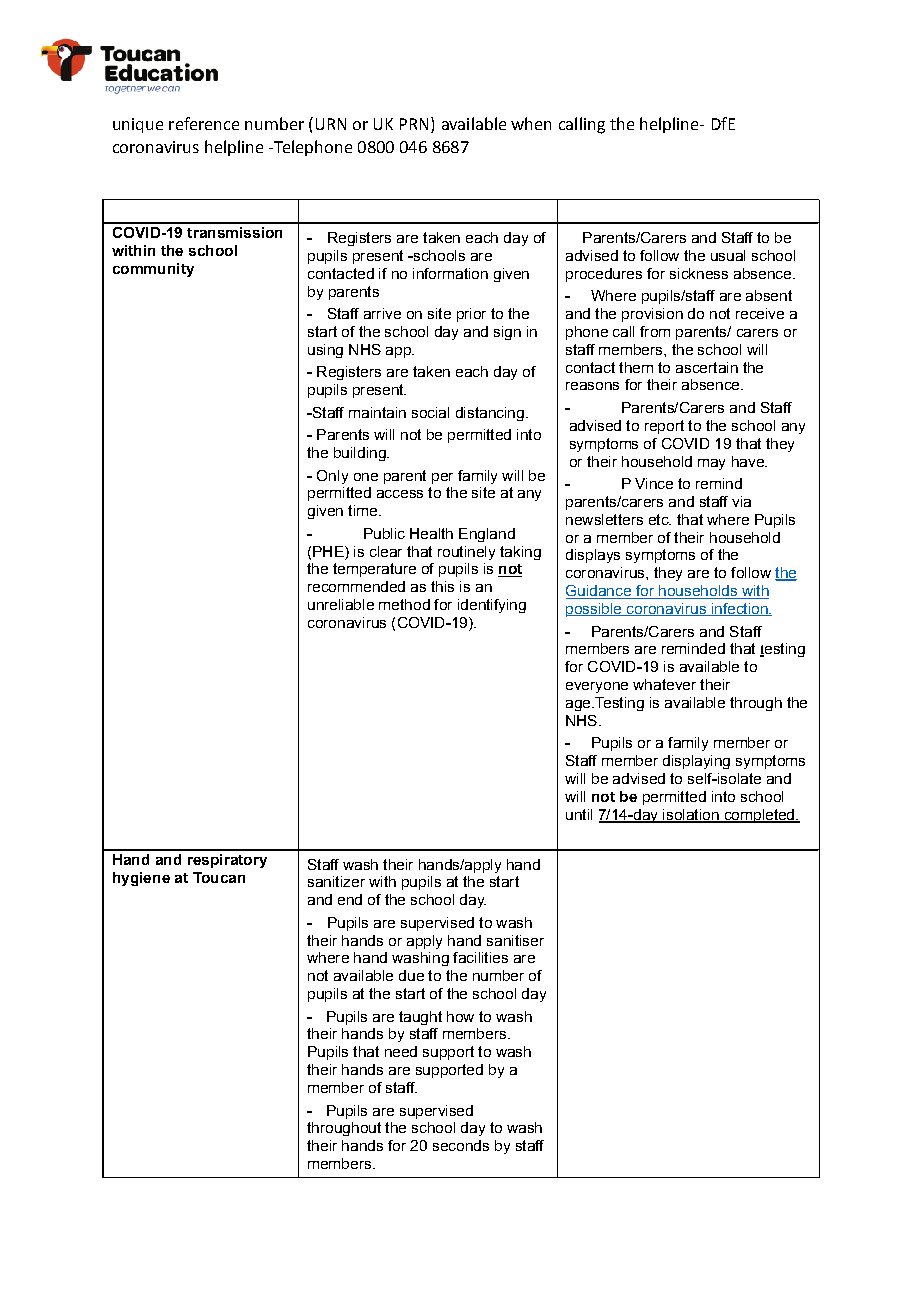 The width and height of the screenshot is (924, 1307). Describe the element at coordinates (579, 814) in the screenshot. I see `until` at that location.
